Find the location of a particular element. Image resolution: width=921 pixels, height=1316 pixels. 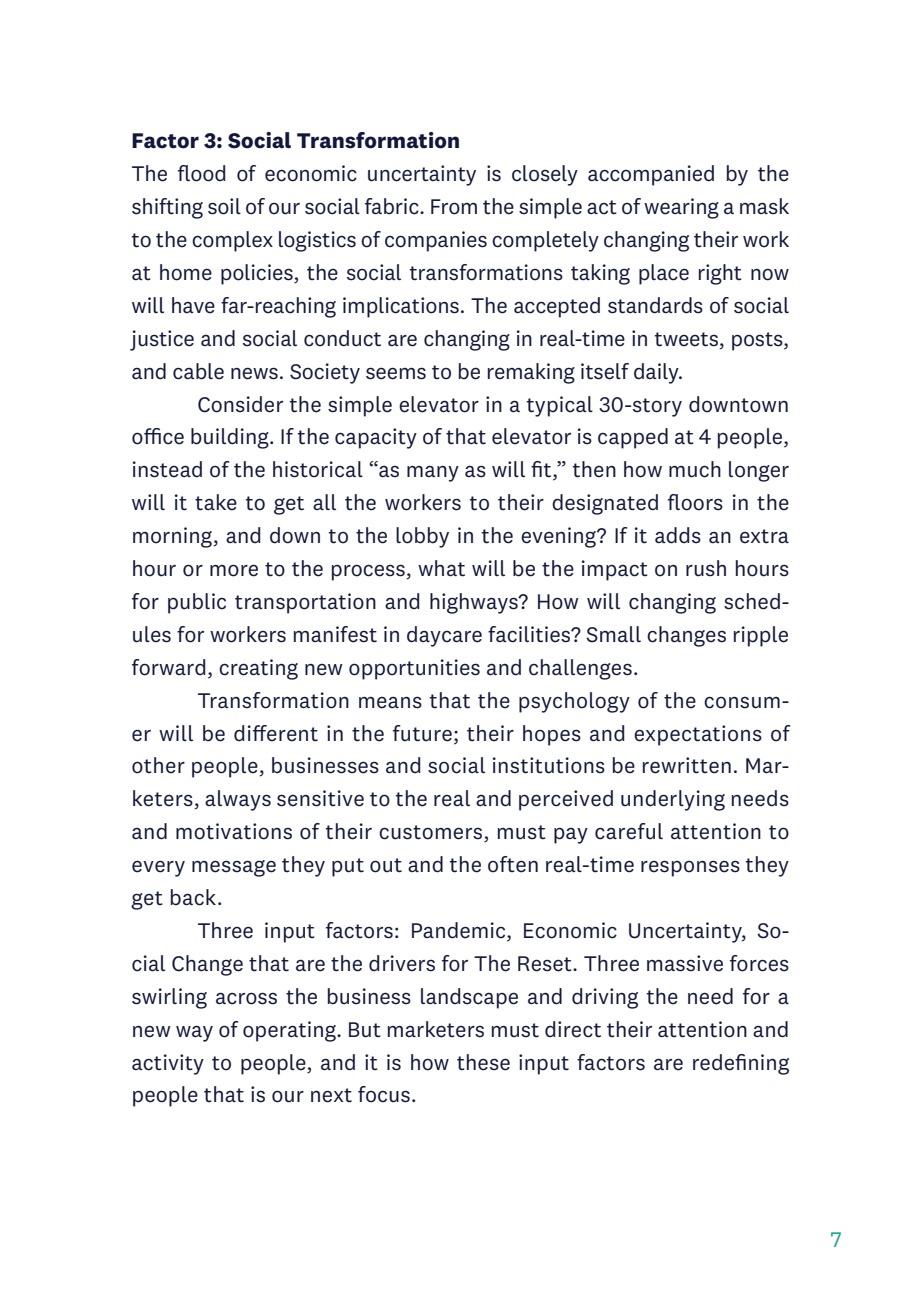

many is located at coordinates (433, 474).
